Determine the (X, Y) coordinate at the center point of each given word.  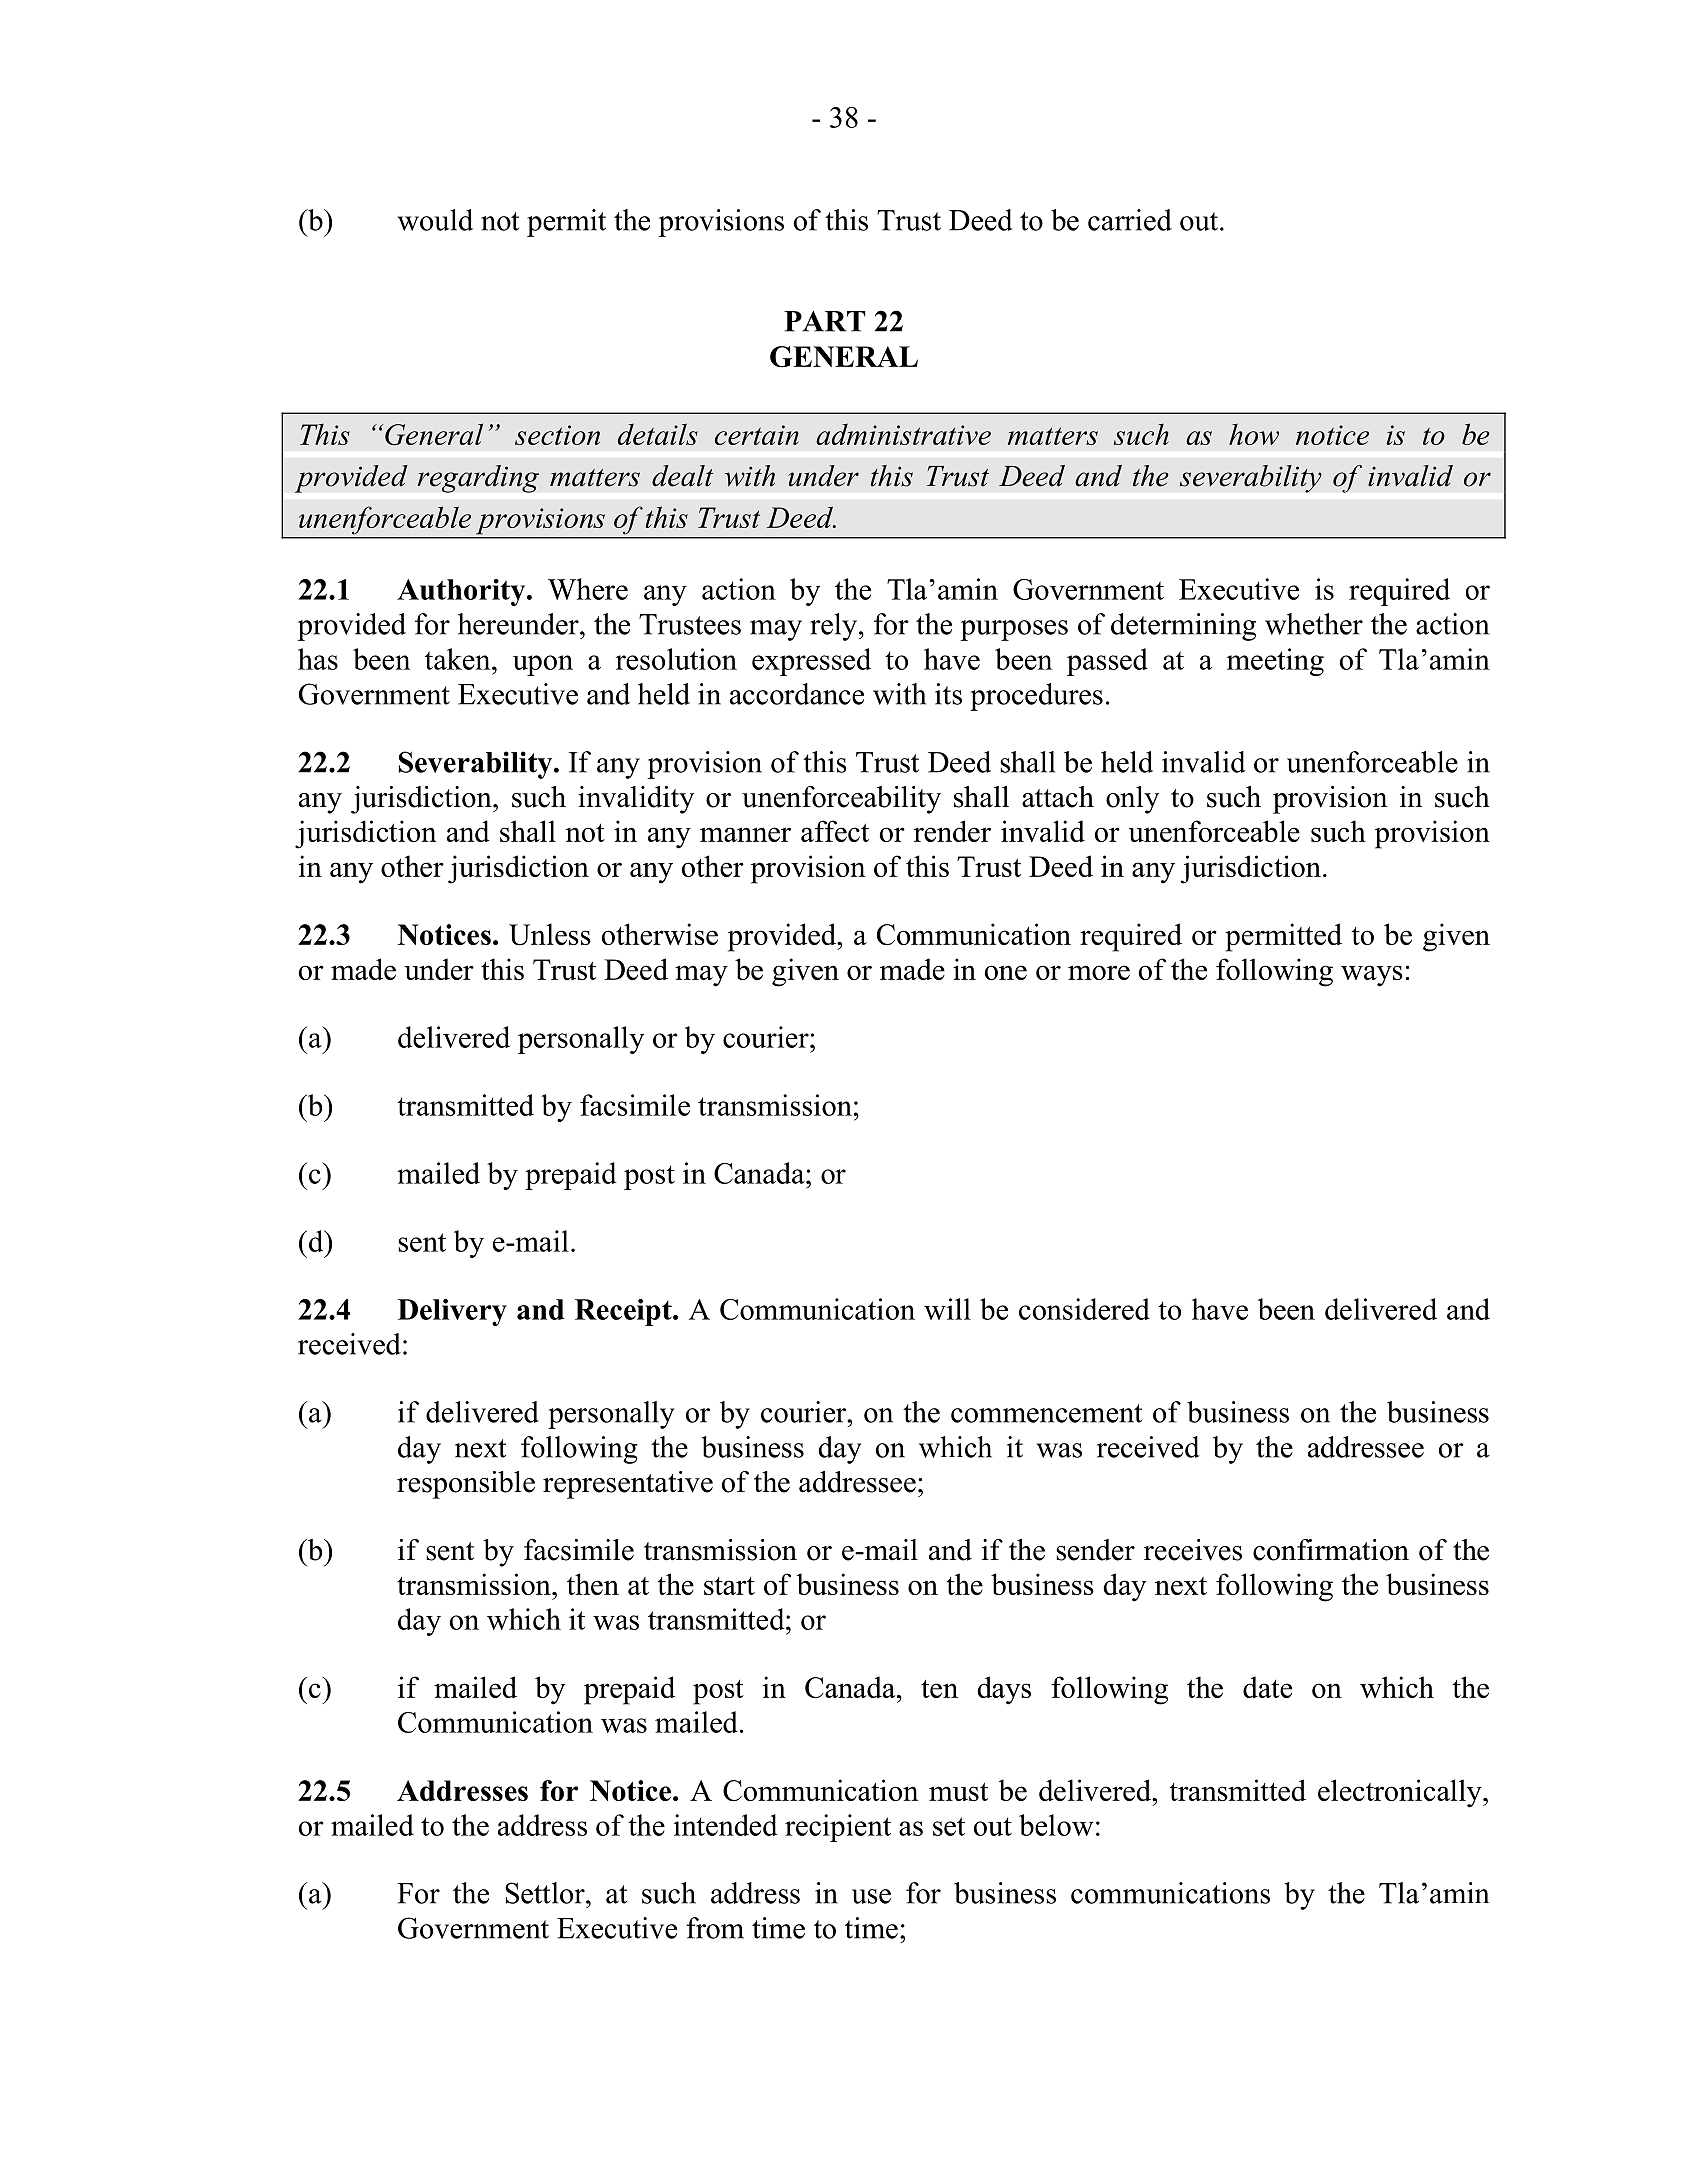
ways (1372, 976)
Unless (550, 934)
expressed (811, 662)
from (715, 1928)
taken (459, 659)
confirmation (1331, 1550)
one (1006, 972)
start (729, 1586)
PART (825, 321)
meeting (1275, 662)
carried (1130, 220)
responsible (466, 1485)
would (435, 220)
